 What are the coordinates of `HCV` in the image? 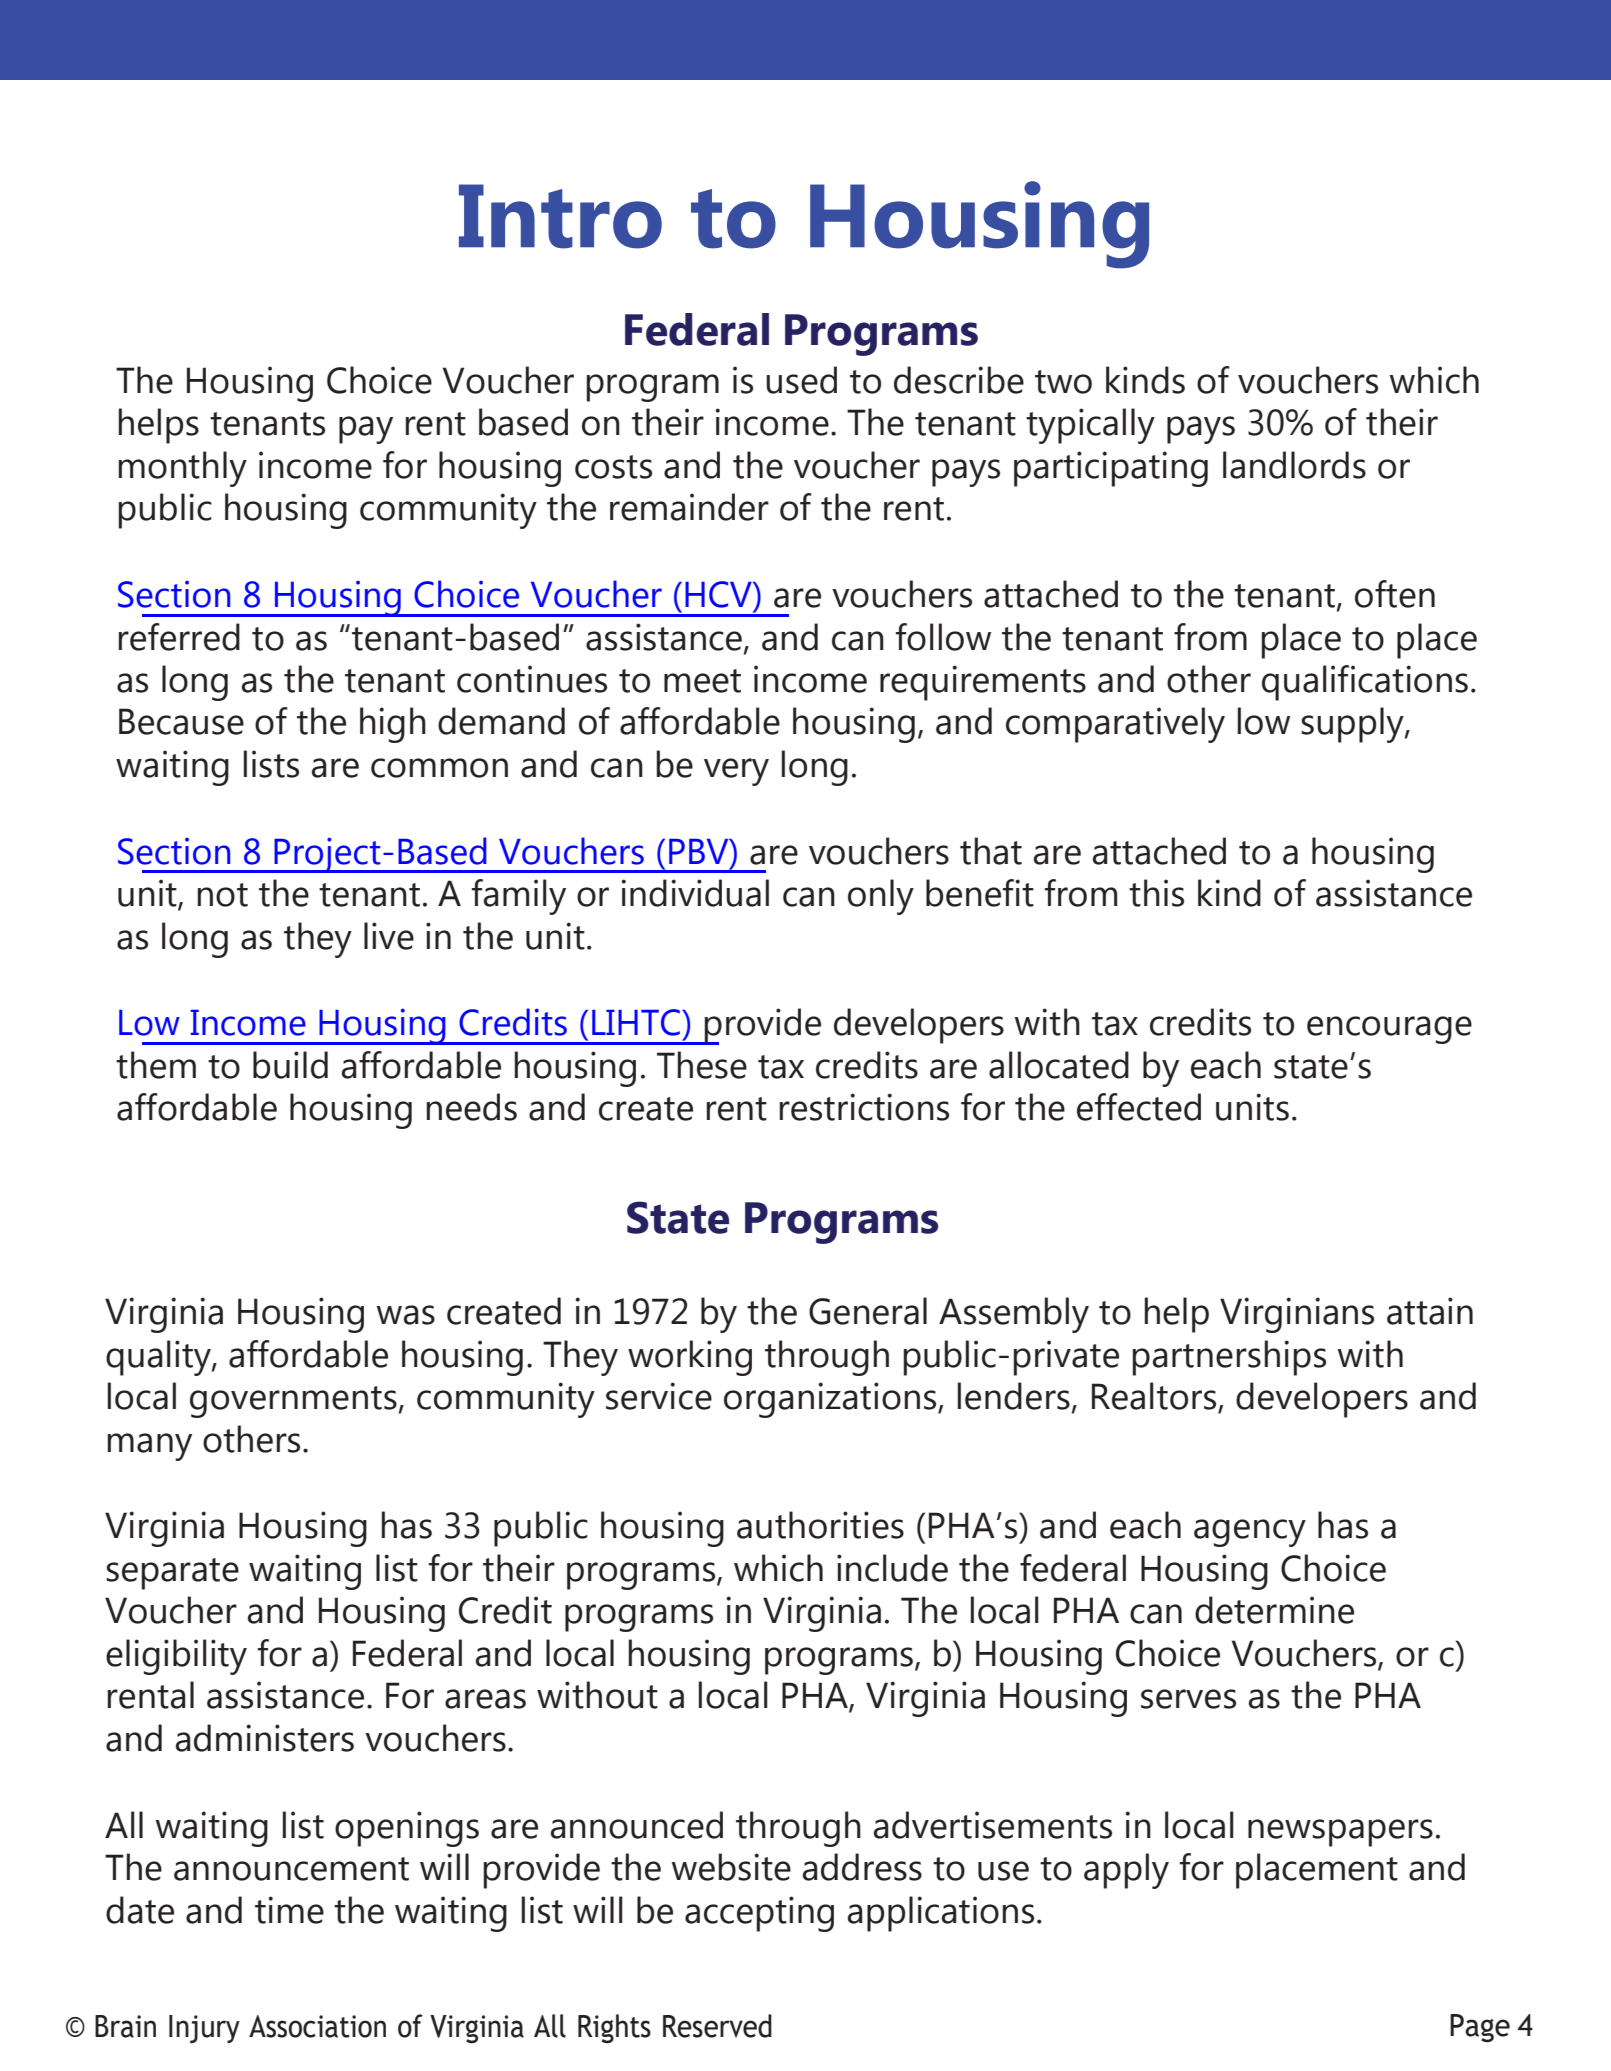 It's located at (719, 594).
